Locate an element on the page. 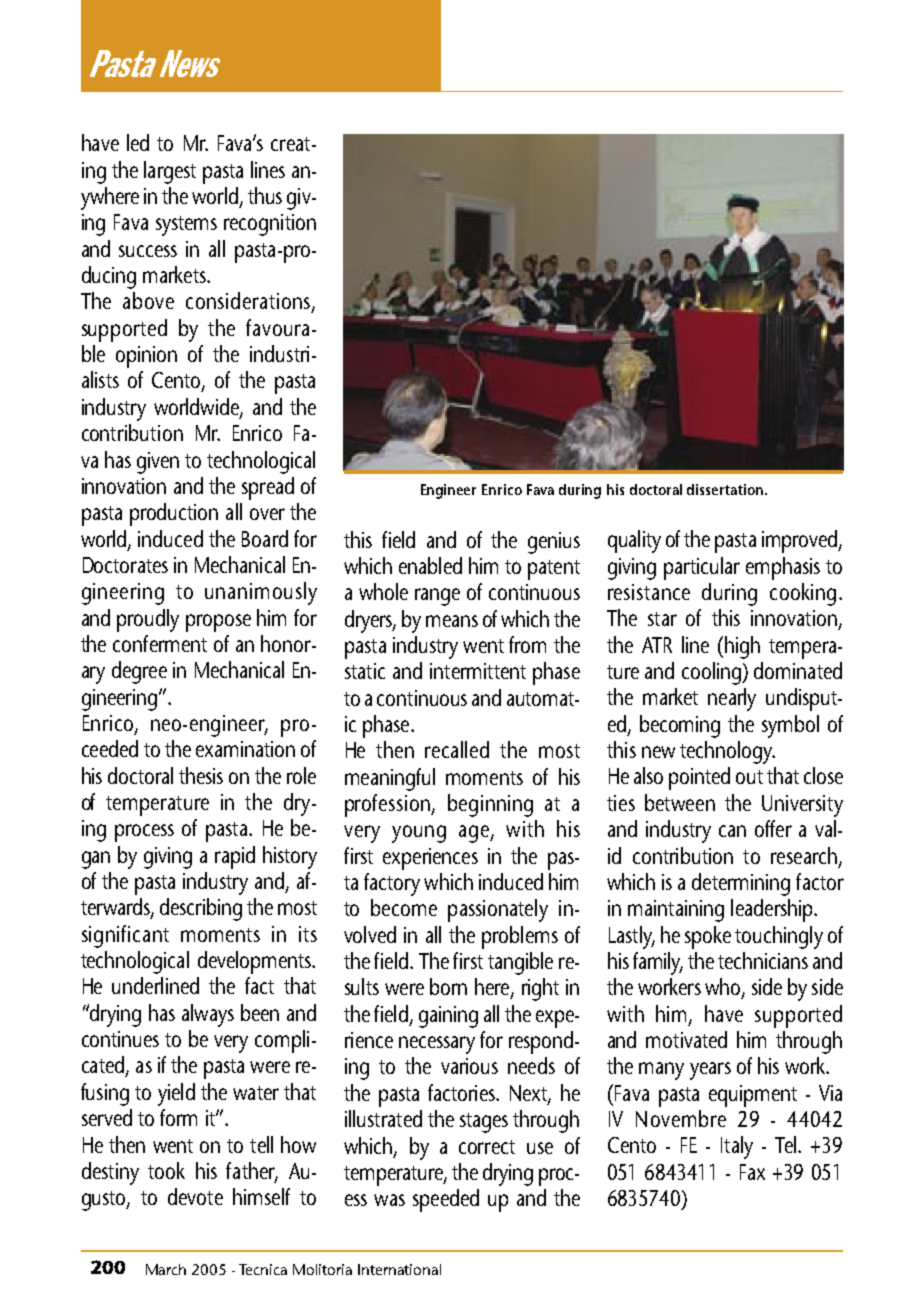  Fax is located at coordinates (752, 1172).
